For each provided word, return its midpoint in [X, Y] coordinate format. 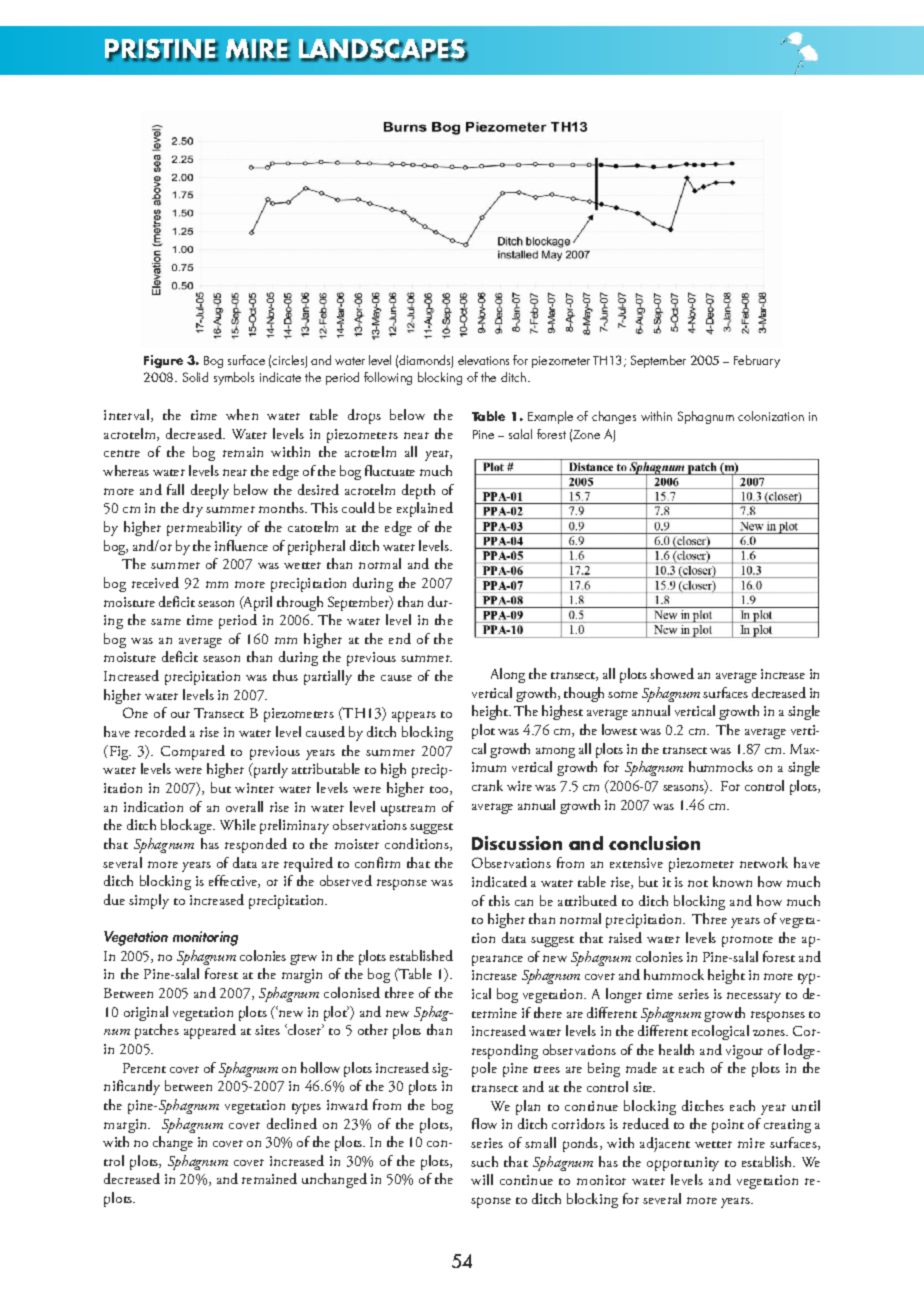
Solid [195, 377]
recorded [160, 731]
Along [508, 675]
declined [292, 1123]
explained [425, 509]
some [623, 694]
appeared [210, 1031]
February [757, 361]
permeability [204, 528]
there [548, 1012]
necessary [754, 997]
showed [672, 673]
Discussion [517, 843]
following [388, 378]
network [764, 862]
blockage [187, 826]
